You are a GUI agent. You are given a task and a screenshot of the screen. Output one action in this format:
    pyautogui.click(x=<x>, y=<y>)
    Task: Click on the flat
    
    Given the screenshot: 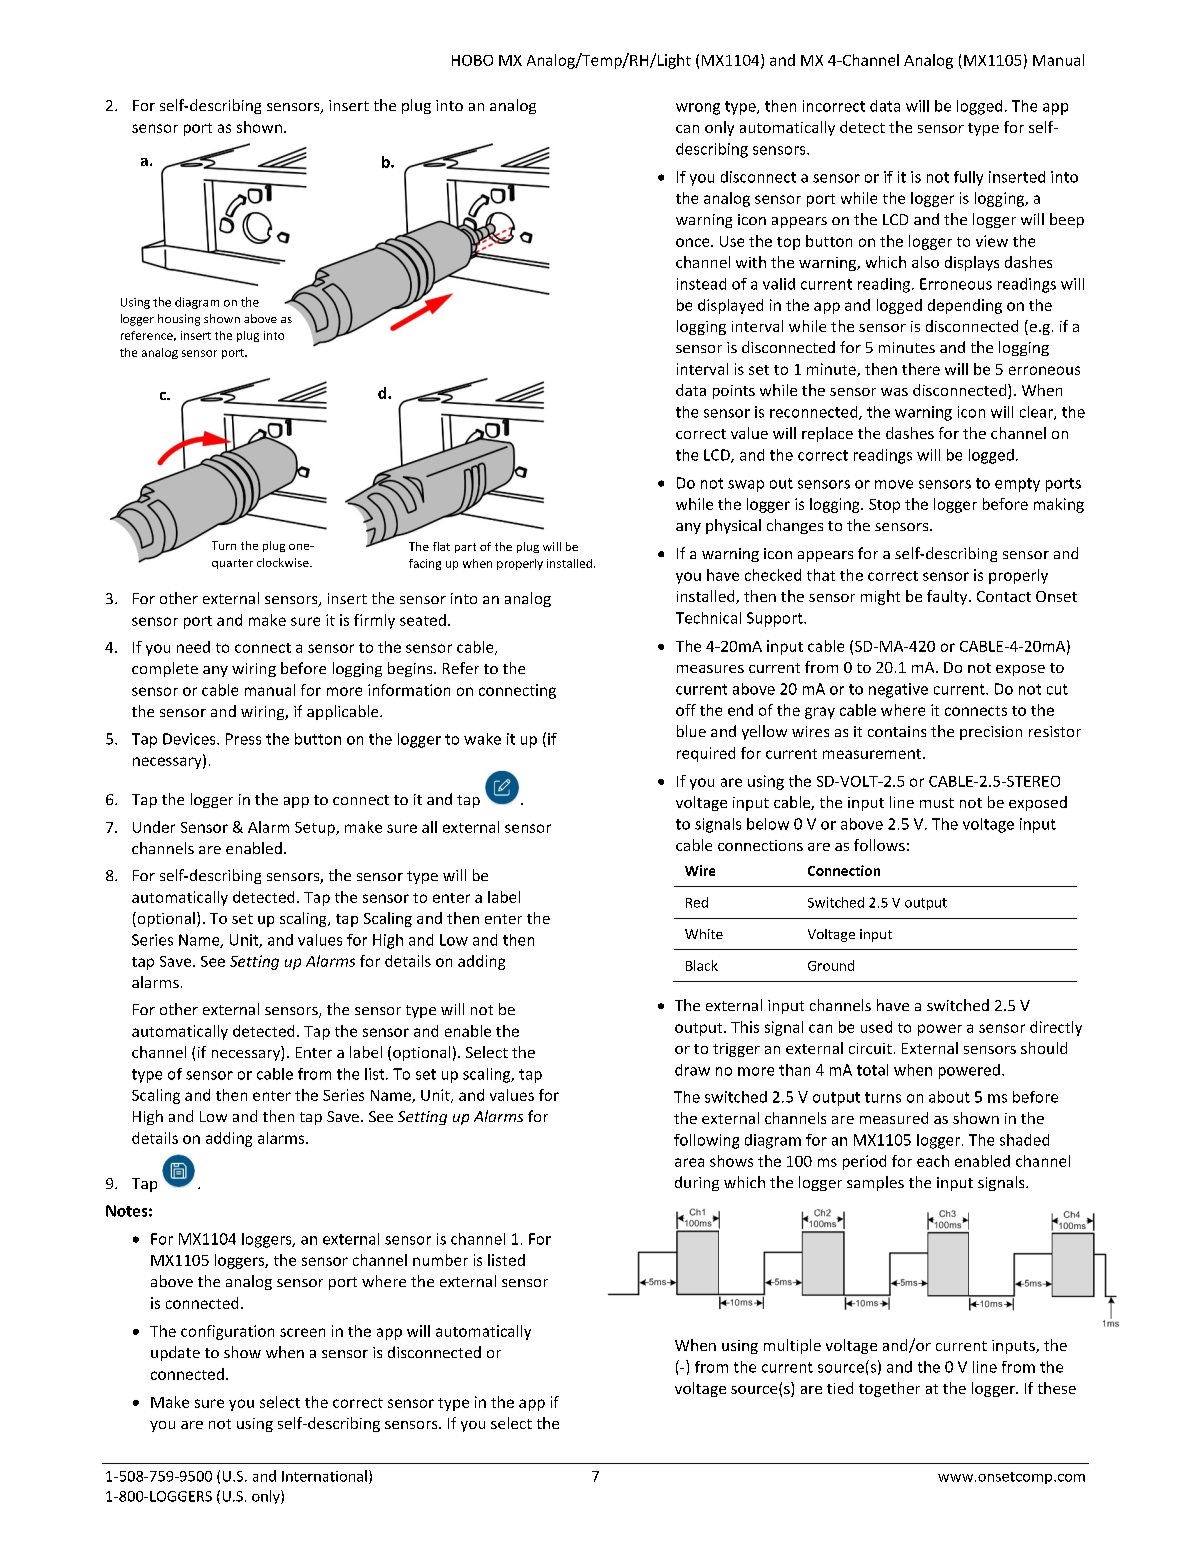 What is the action you would take?
    pyautogui.click(x=441, y=546)
